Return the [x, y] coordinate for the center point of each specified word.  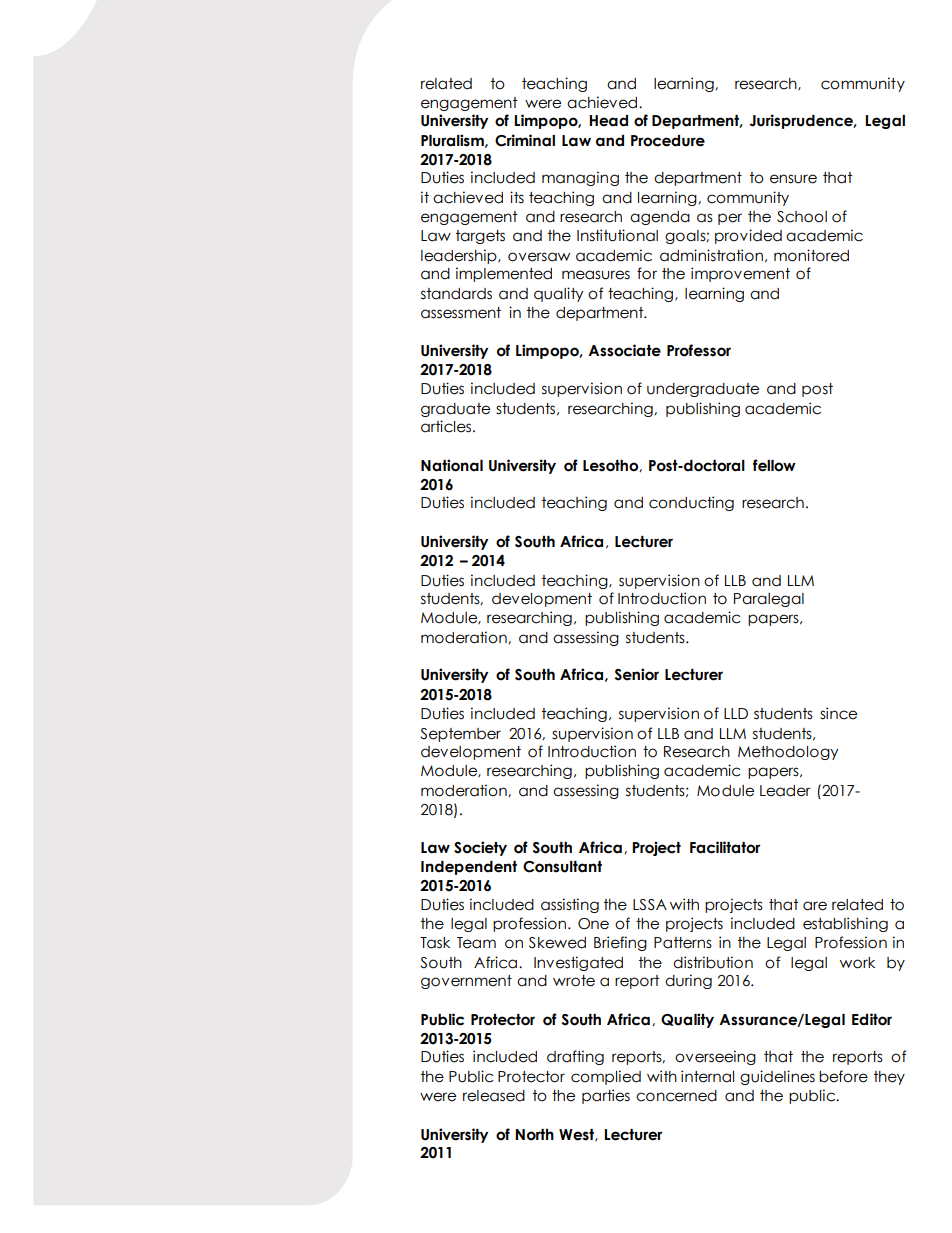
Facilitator [725, 847]
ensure [793, 179]
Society [480, 848]
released [494, 1096]
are [815, 906]
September [460, 735]
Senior [637, 674]
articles [447, 426]
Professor [699, 350]
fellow [774, 465]
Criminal [525, 140]
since [838, 713]
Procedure [668, 141]
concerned [676, 1096]
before [843, 1076]
